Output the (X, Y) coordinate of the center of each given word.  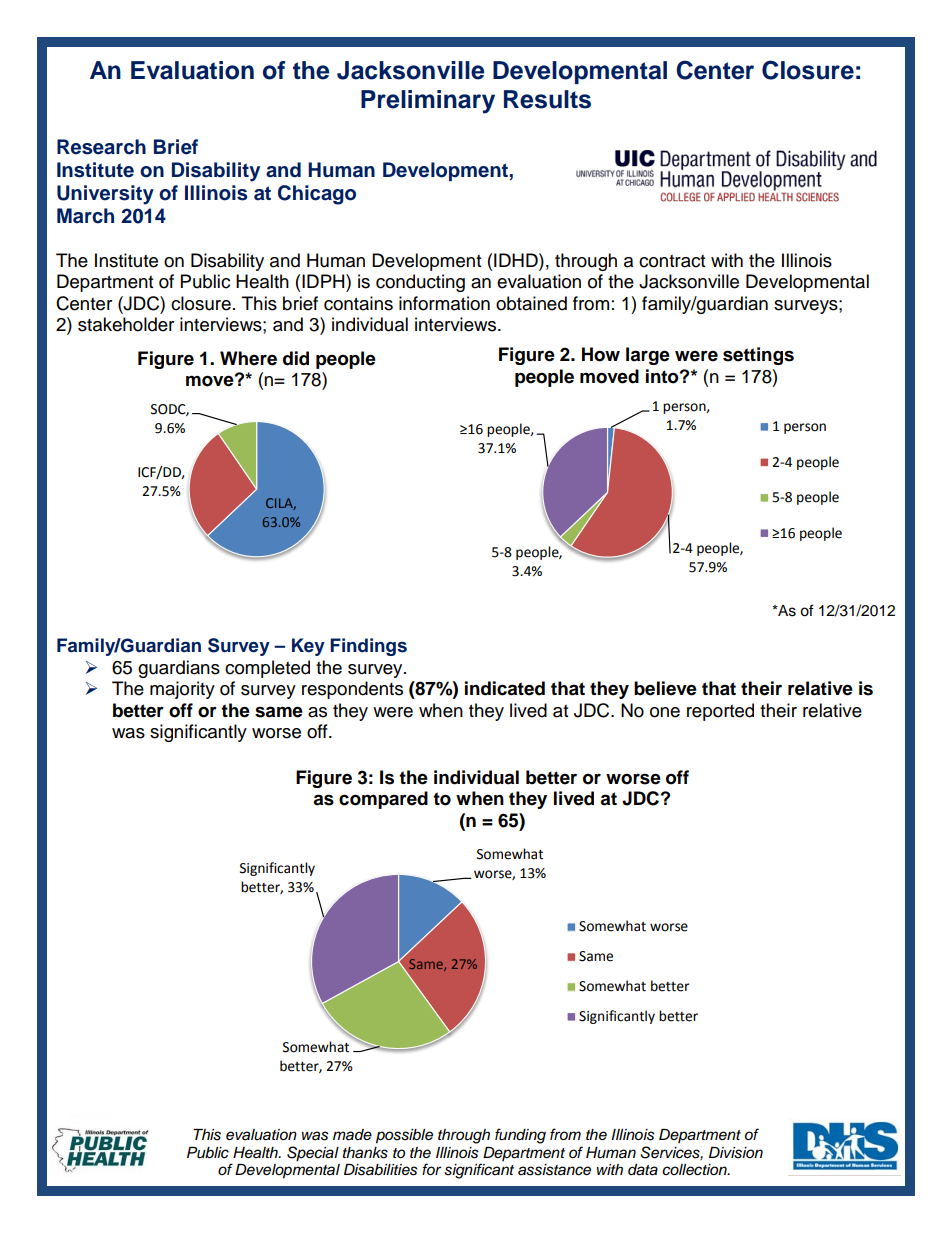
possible (404, 1136)
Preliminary (428, 102)
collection (695, 1170)
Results (547, 99)
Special (313, 1154)
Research (101, 147)
